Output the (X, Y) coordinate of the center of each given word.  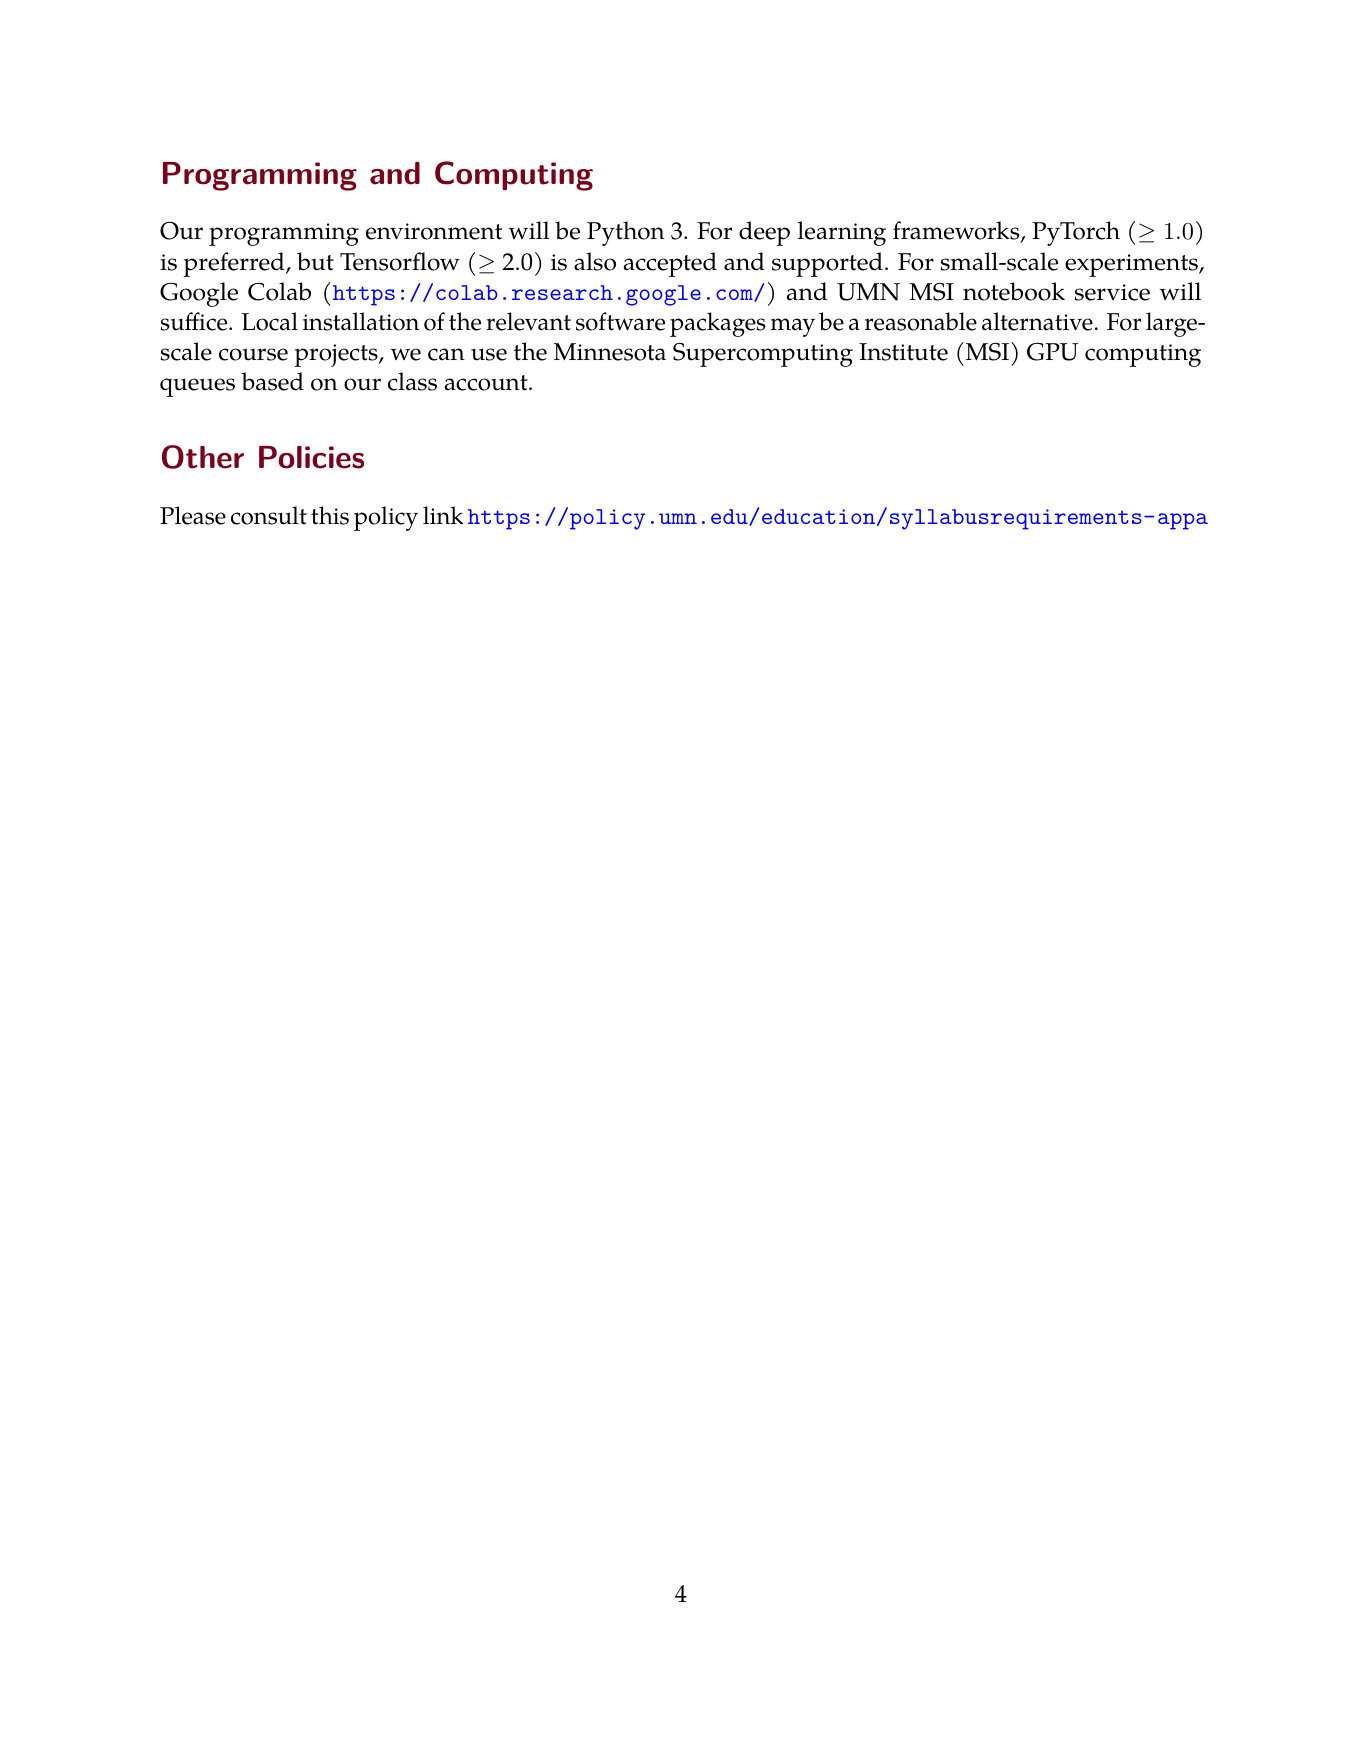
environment (434, 231)
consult (269, 515)
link (443, 515)
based (272, 381)
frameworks (957, 232)
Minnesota (610, 352)
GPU (1052, 351)
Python (626, 233)
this (330, 515)
